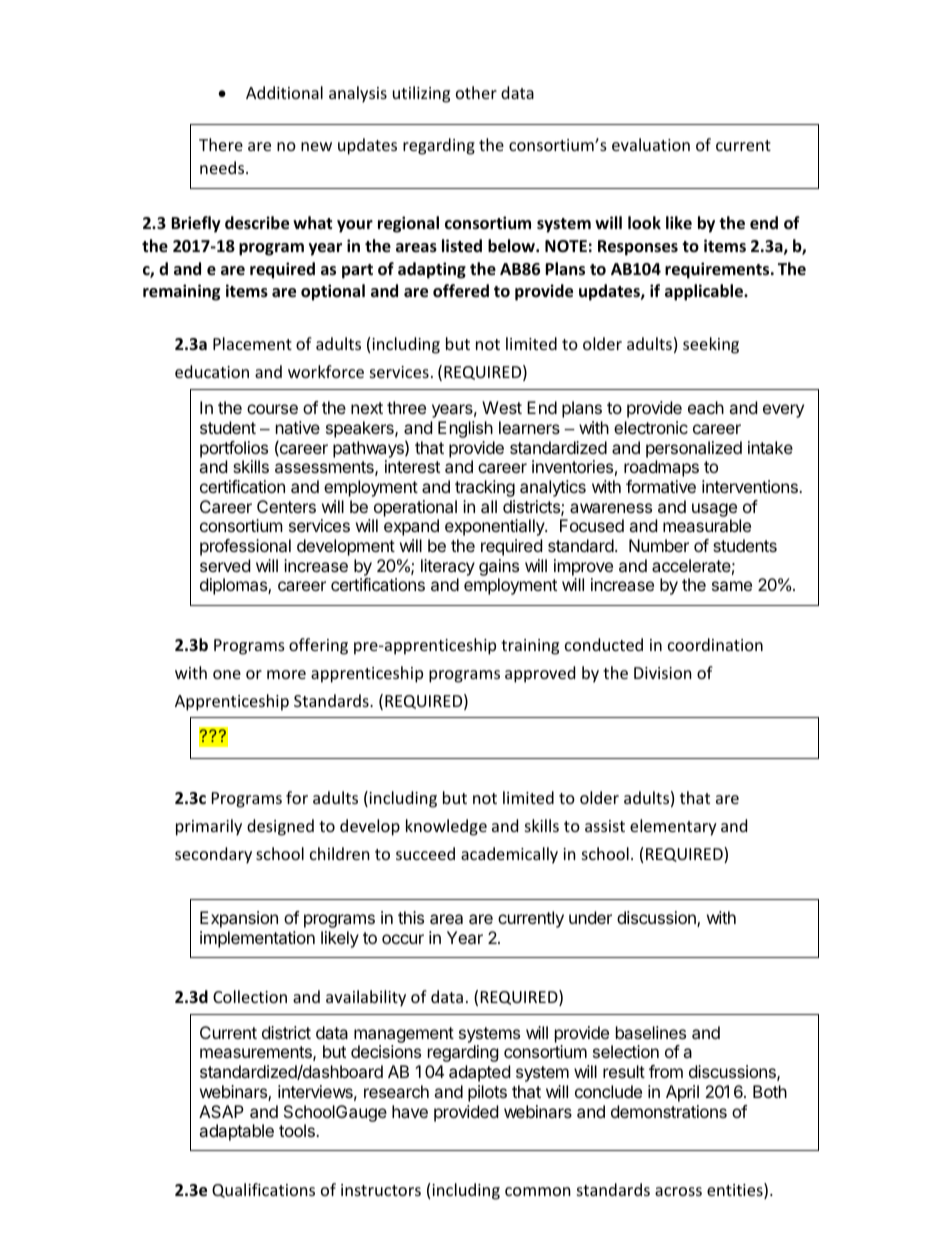 The image size is (952, 1233). Describe the element at coordinates (476, 92) in the screenshot. I see `other` at that location.
